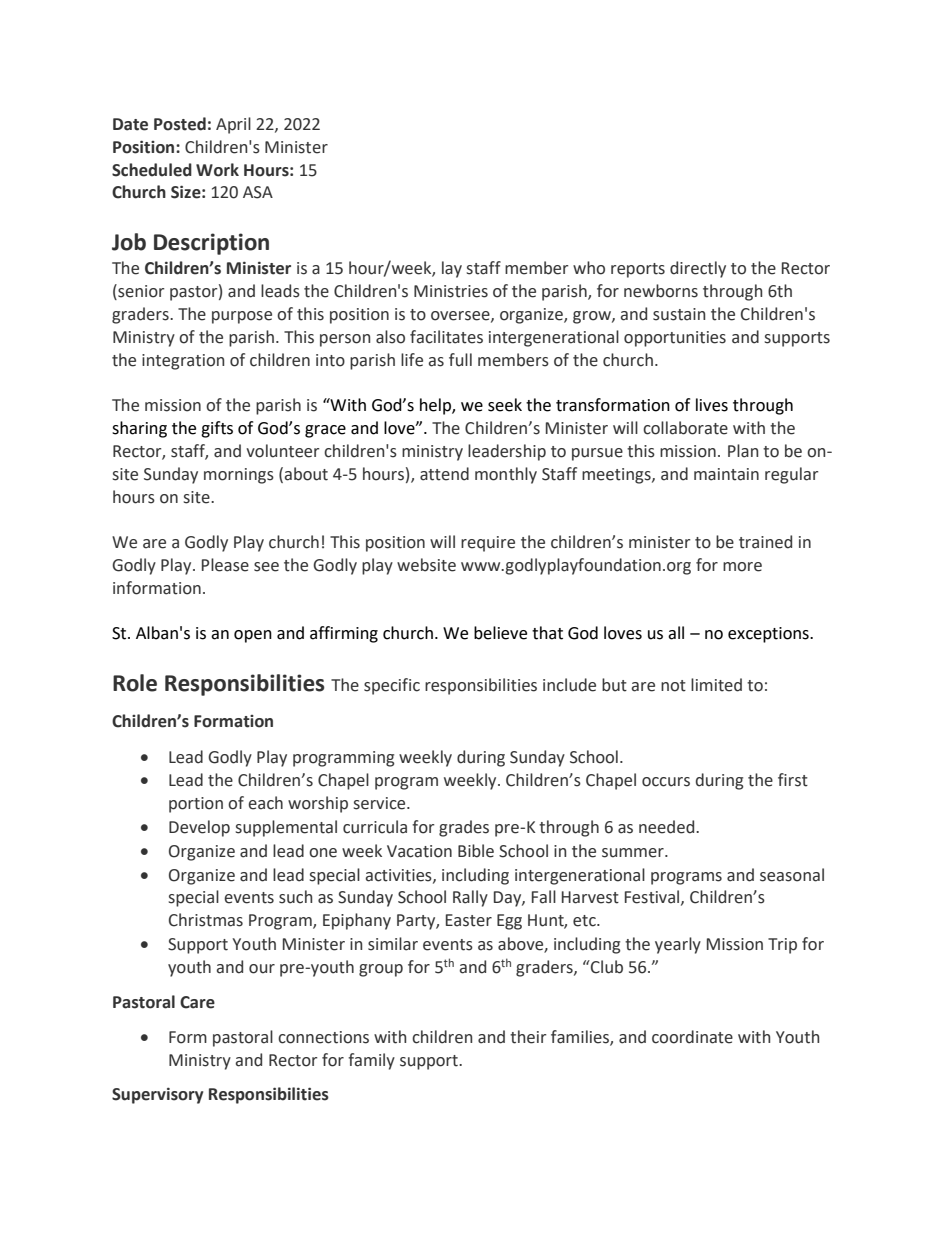 The width and height of the screenshot is (952, 1233). Describe the element at coordinates (199, 828) in the screenshot. I see `Develop` at that location.
